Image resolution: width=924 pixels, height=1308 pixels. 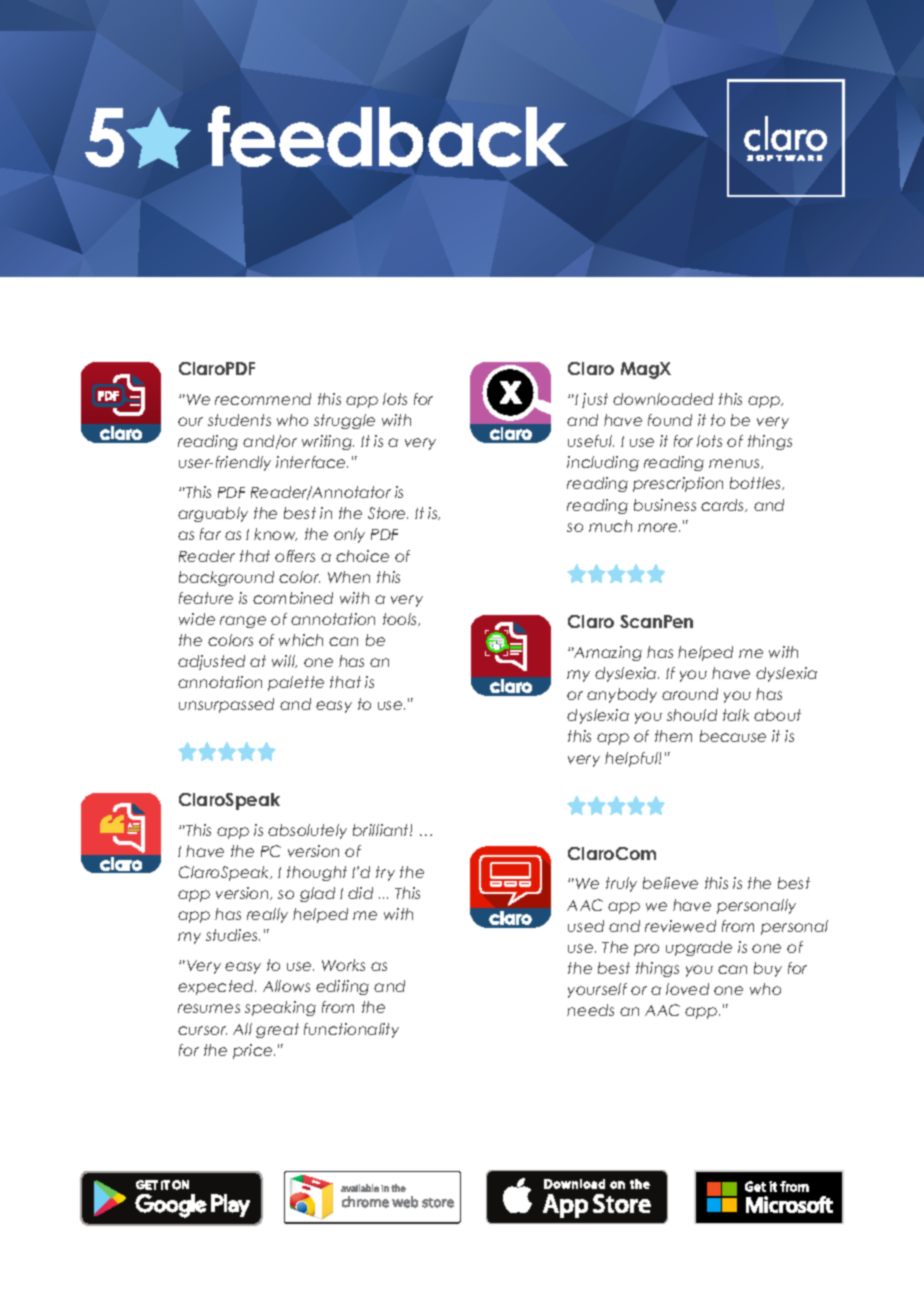 What do you see at coordinates (401, 619) in the image?
I see `tools` at bounding box center [401, 619].
